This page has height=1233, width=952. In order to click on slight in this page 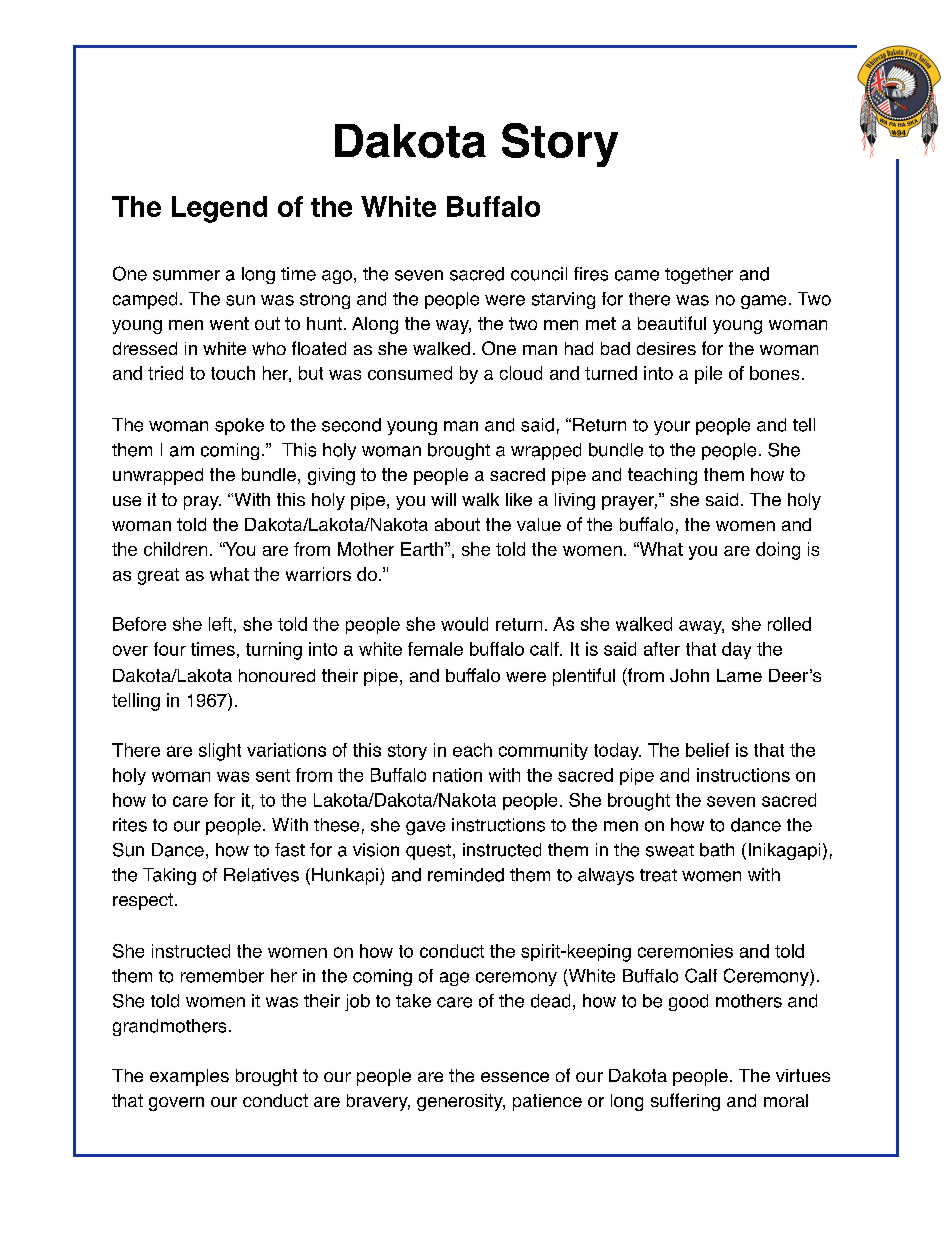, I will do `click(220, 752)`.
